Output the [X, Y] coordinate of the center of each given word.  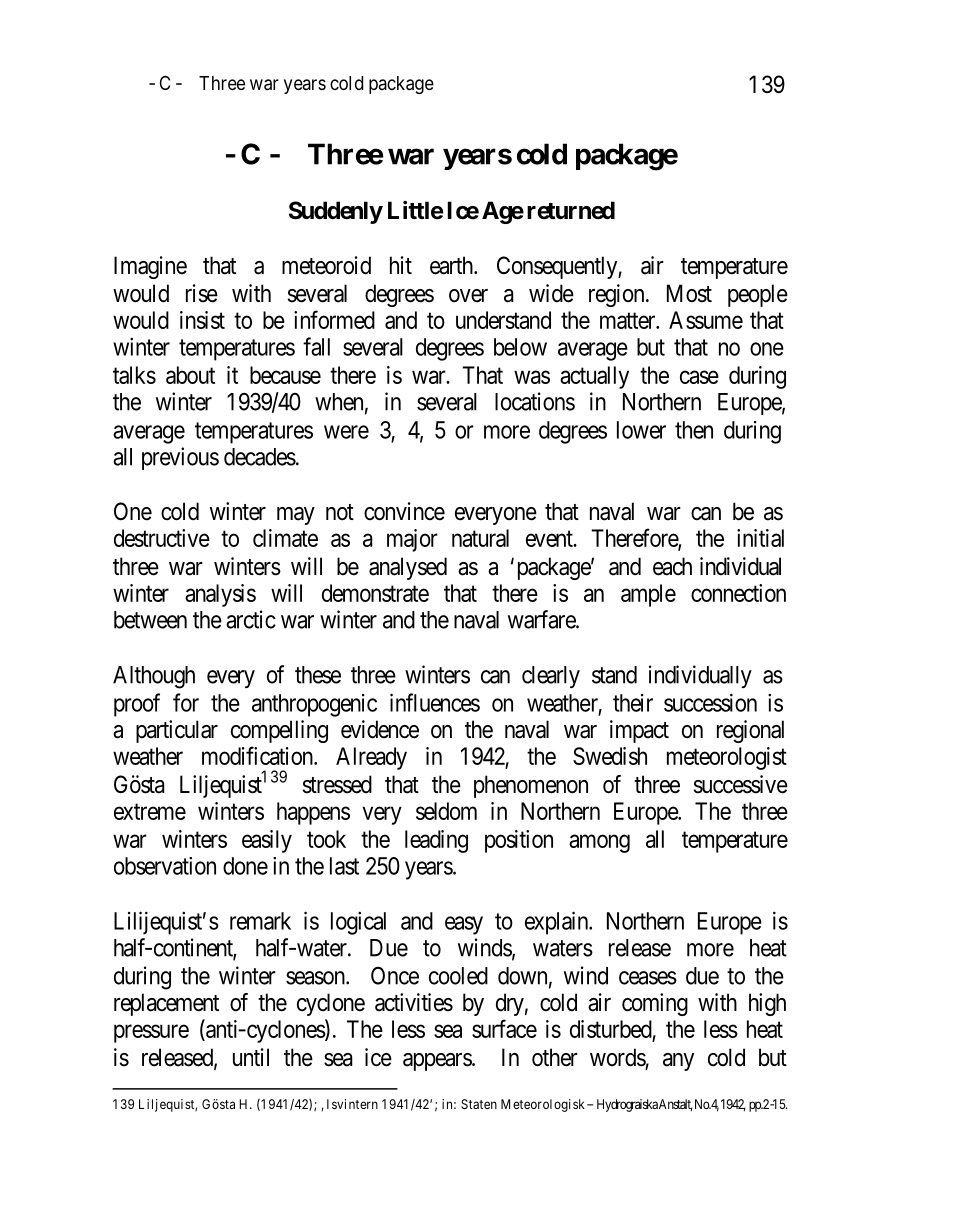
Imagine [150, 267]
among [599, 843]
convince [404, 511]
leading [436, 841]
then [694, 430]
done [245, 866]
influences [435, 702]
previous [180, 458]
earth [453, 265]
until [251, 1057]
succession [710, 702]
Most [689, 293]
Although [154, 677]
